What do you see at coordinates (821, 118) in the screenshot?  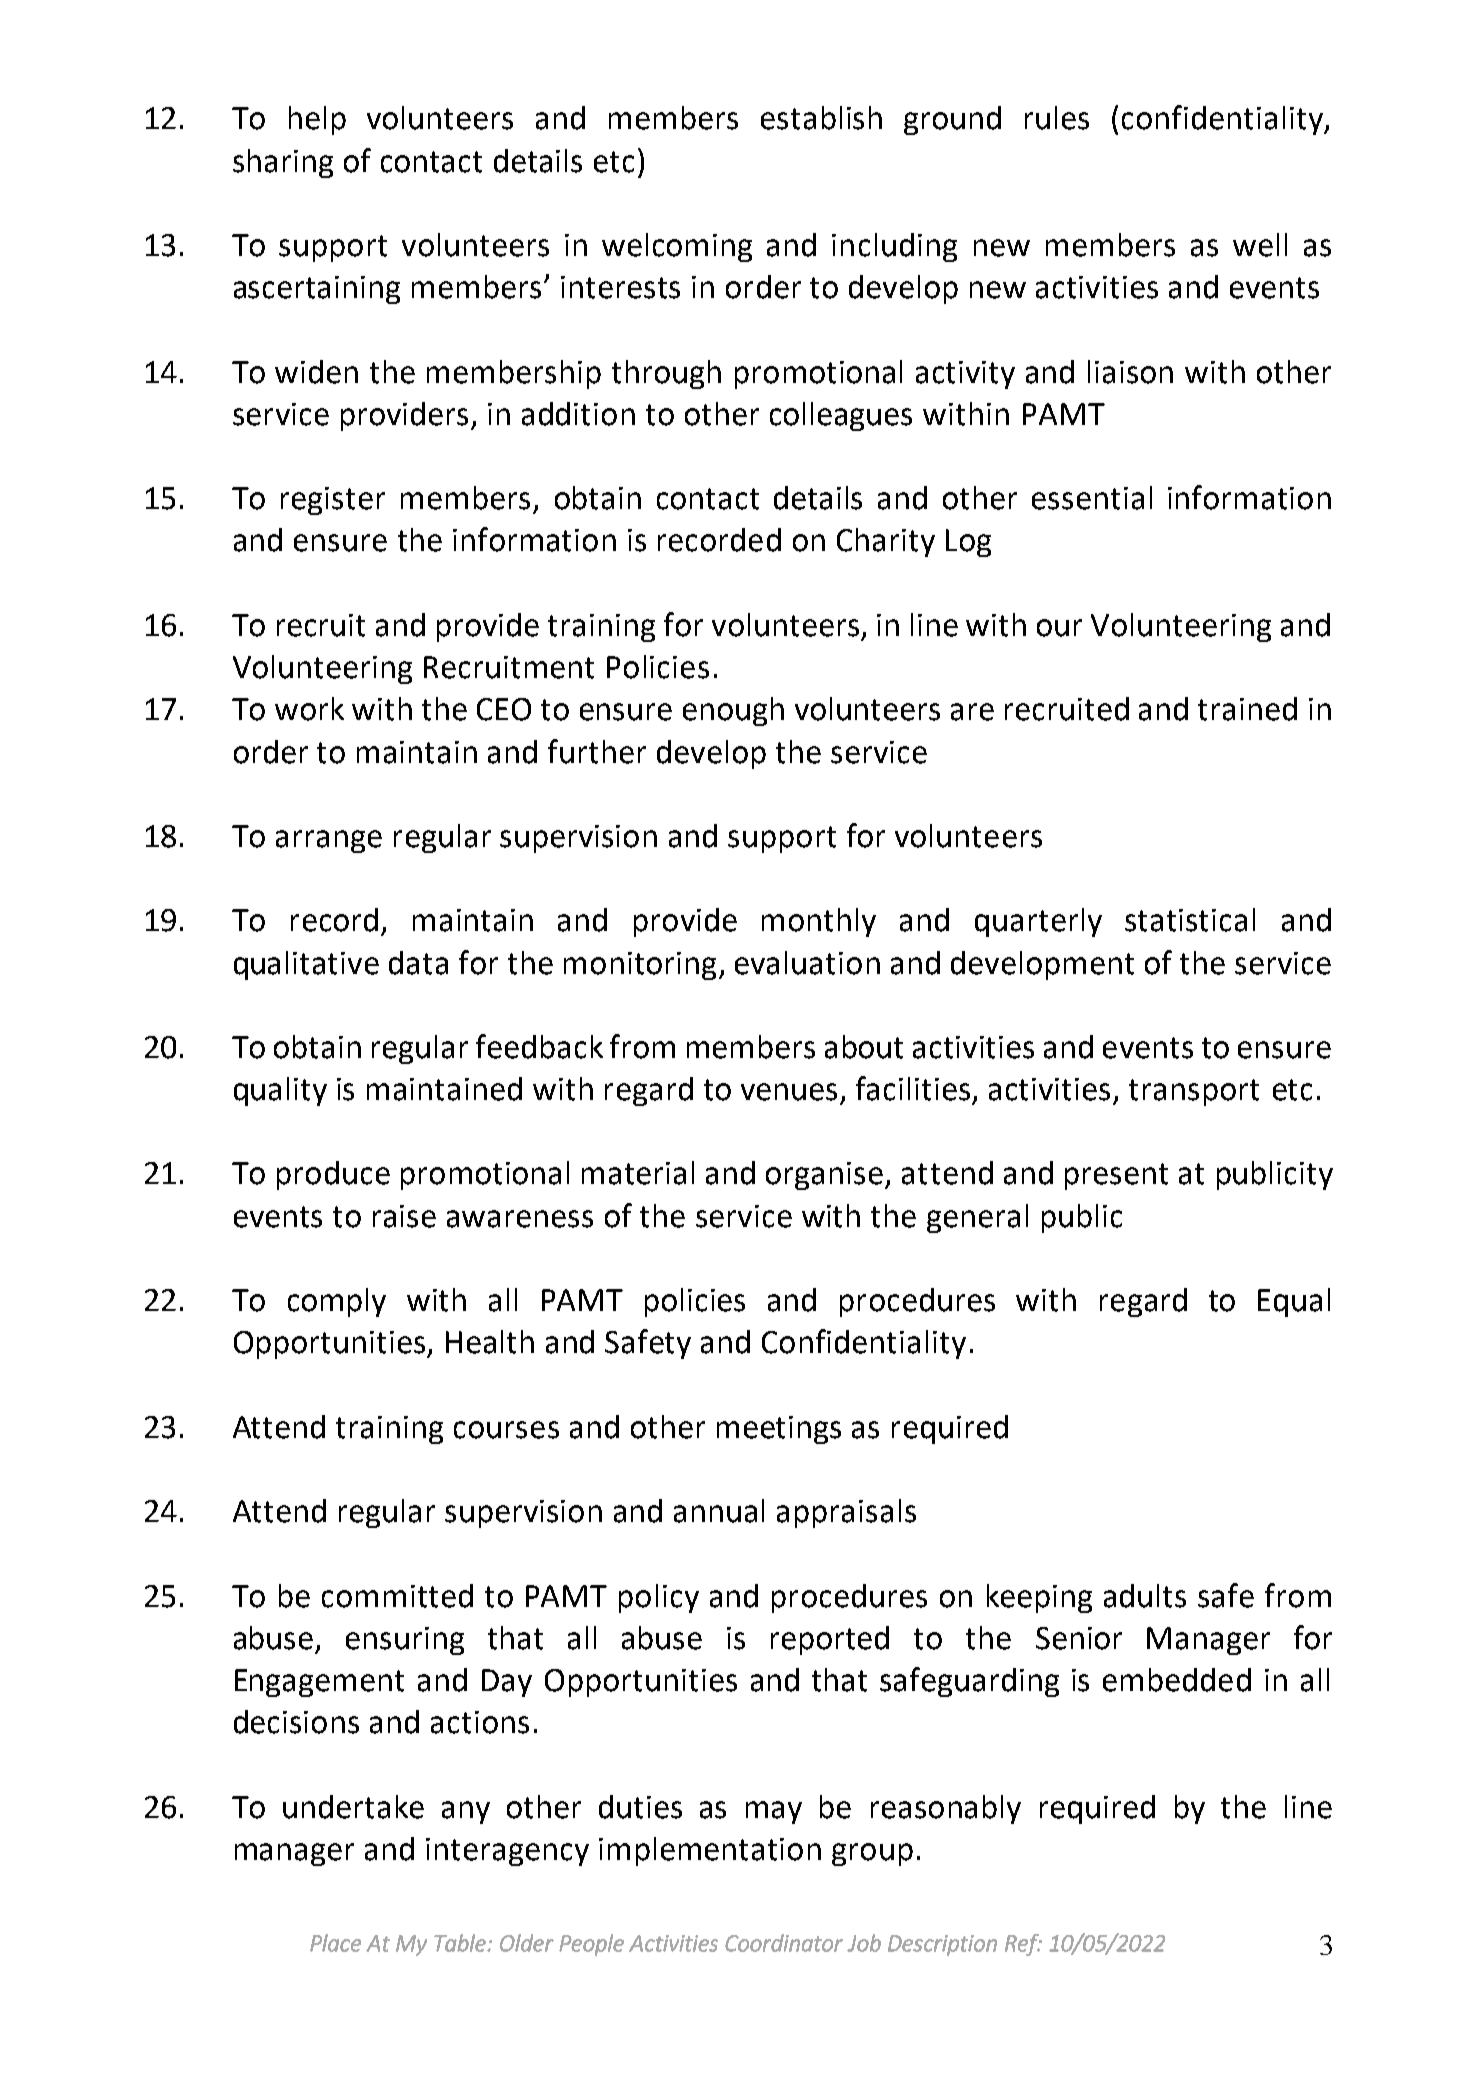 I see `establish` at bounding box center [821, 118].
